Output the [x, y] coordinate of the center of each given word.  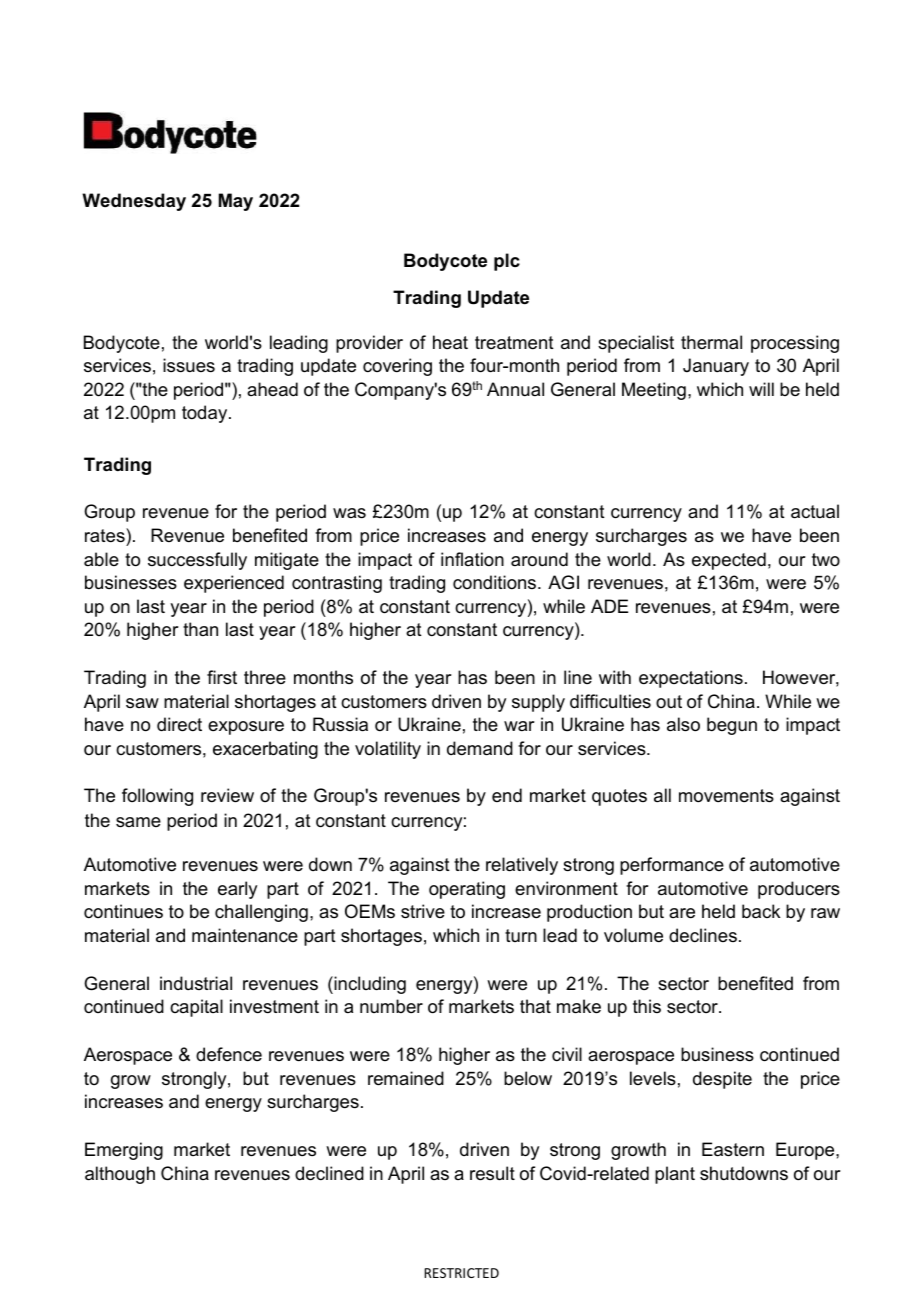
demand [480, 748]
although [120, 1175]
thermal [711, 342]
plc [507, 262]
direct [179, 724]
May [236, 202]
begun [732, 726]
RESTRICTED [461, 1273]
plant [675, 1175]
